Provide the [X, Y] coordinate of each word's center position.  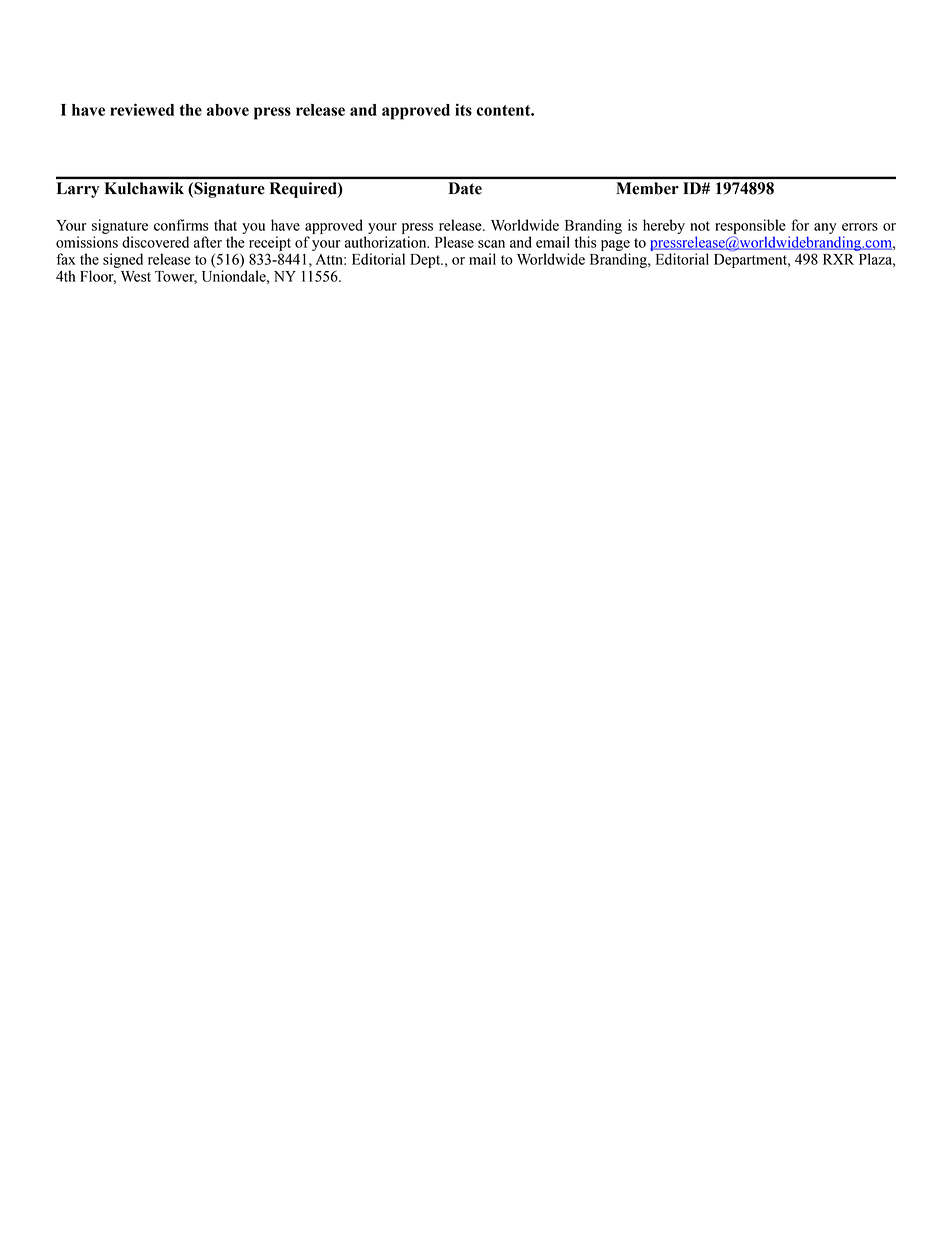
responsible [750, 226]
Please [454, 242]
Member [648, 188]
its [463, 109]
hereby [664, 226]
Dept [426, 261]
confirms [181, 225]
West [136, 276]
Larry [78, 190]
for [800, 225]
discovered [155, 242]
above [228, 110]
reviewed [142, 109]
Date [465, 188]
